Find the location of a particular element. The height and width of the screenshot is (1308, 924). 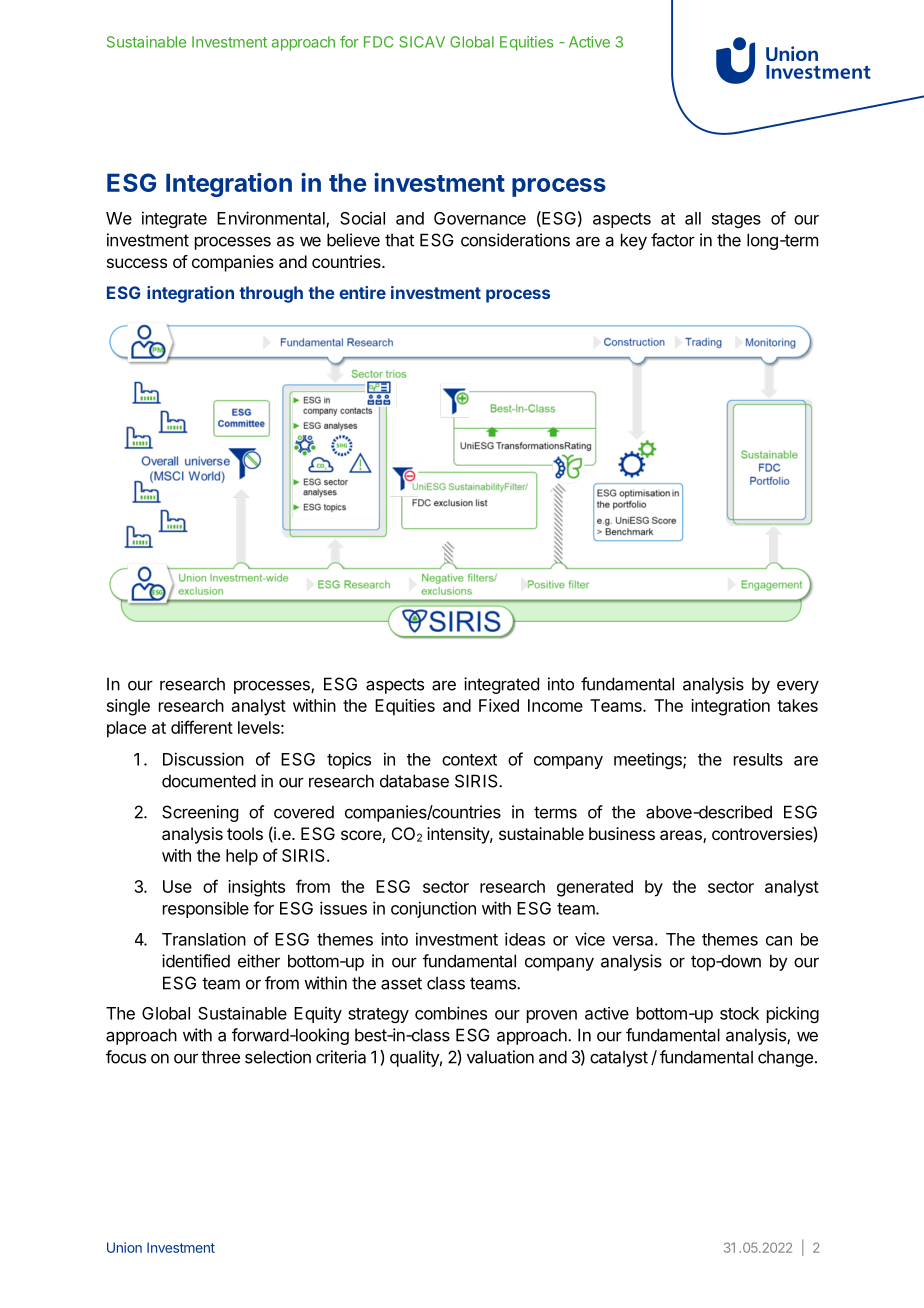

through is located at coordinates (271, 294).
